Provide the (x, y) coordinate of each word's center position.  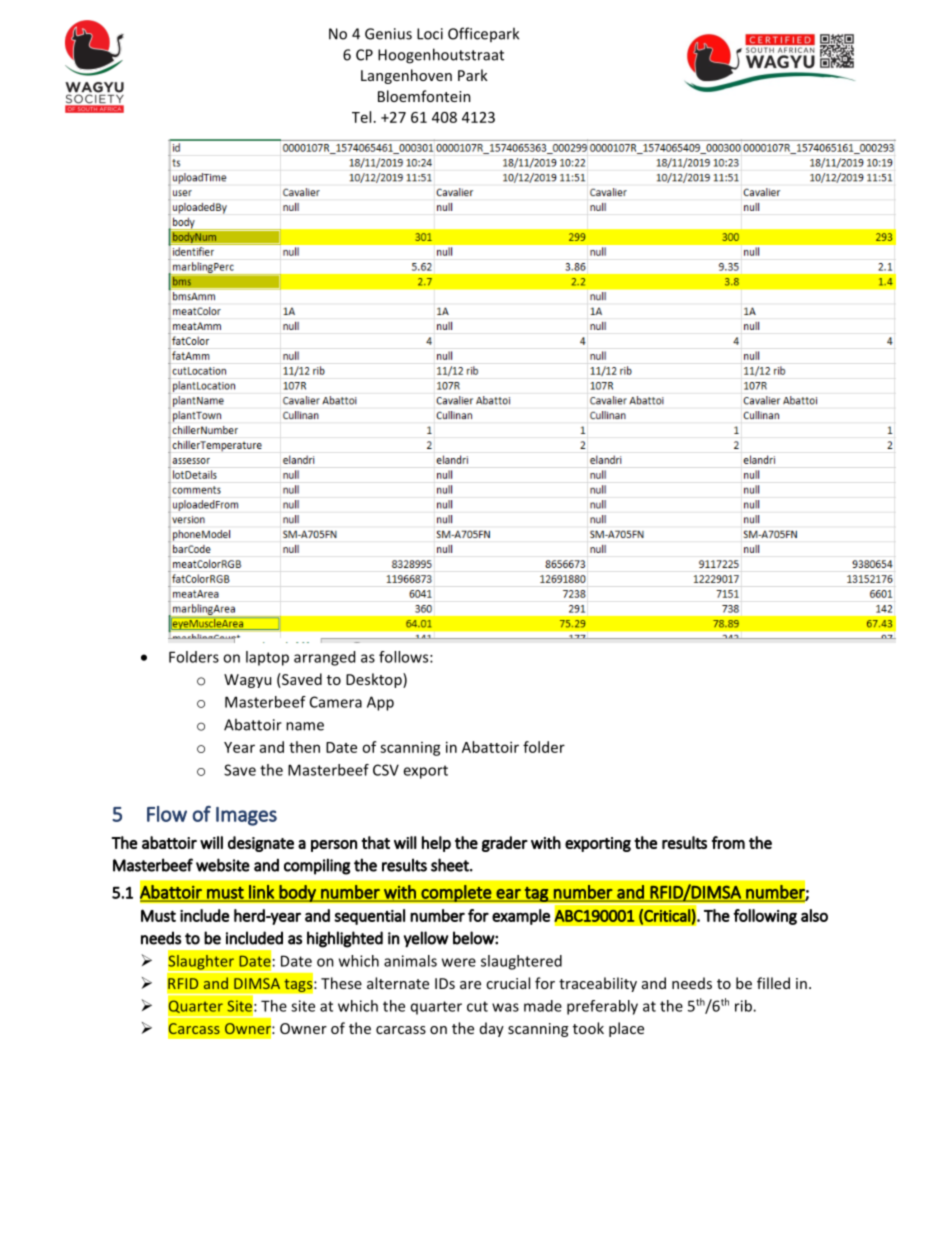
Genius (388, 34)
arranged (324, 658)
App (380, 703)
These (341, 983)
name (305, 726)
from (728, 842)
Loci (430, 34)
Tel (361, 117)
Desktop (375, 680)
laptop (267, 658)
